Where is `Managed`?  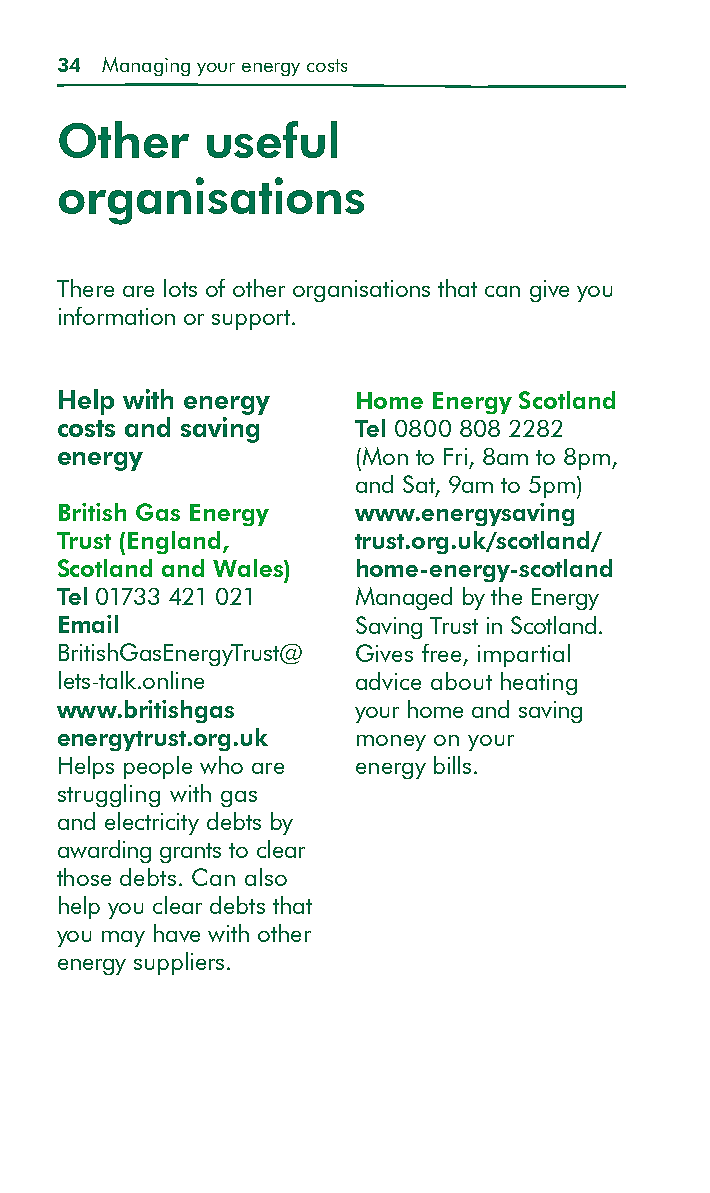
Managed is located at coordinates (404, 598).
